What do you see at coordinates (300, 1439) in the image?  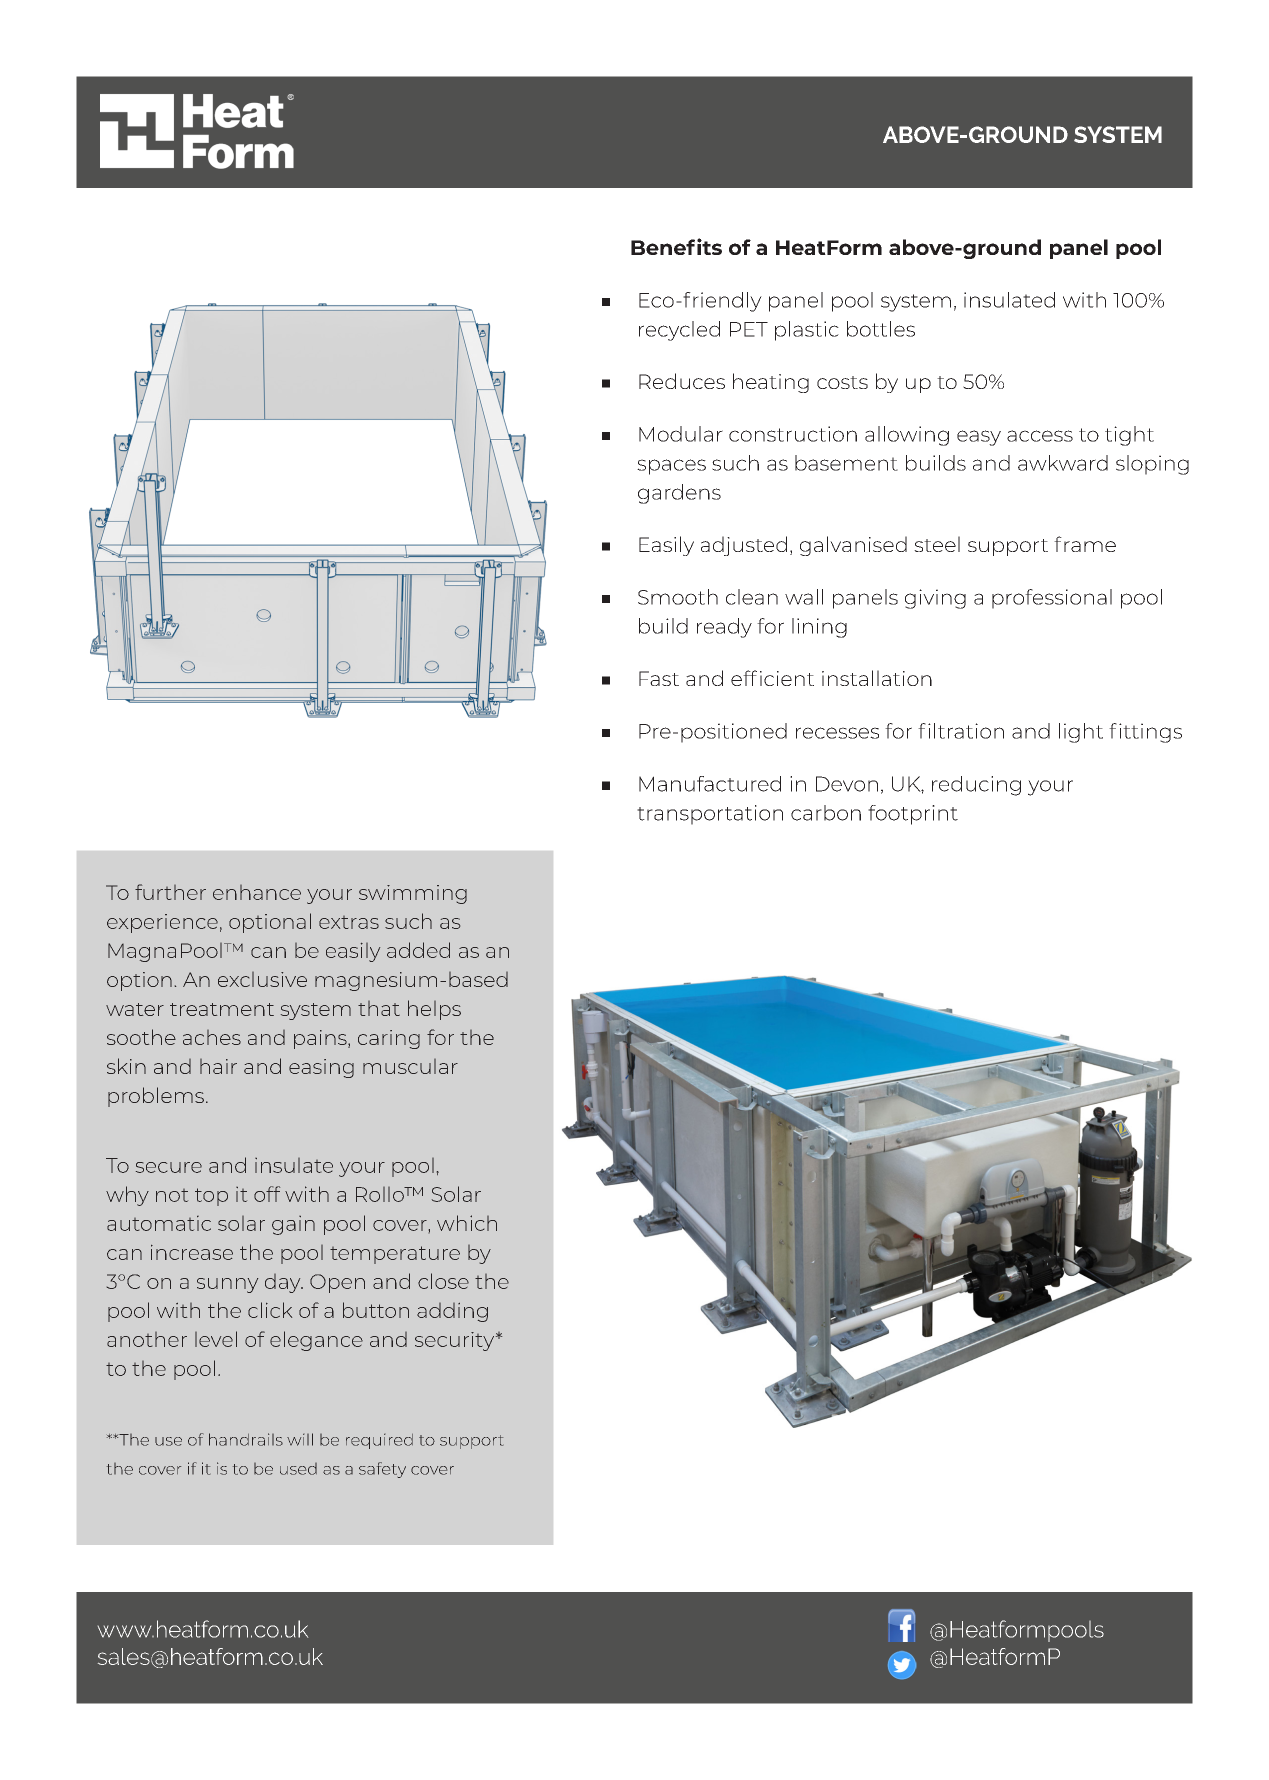 I see `will` at bounding box center [300, 1439].
